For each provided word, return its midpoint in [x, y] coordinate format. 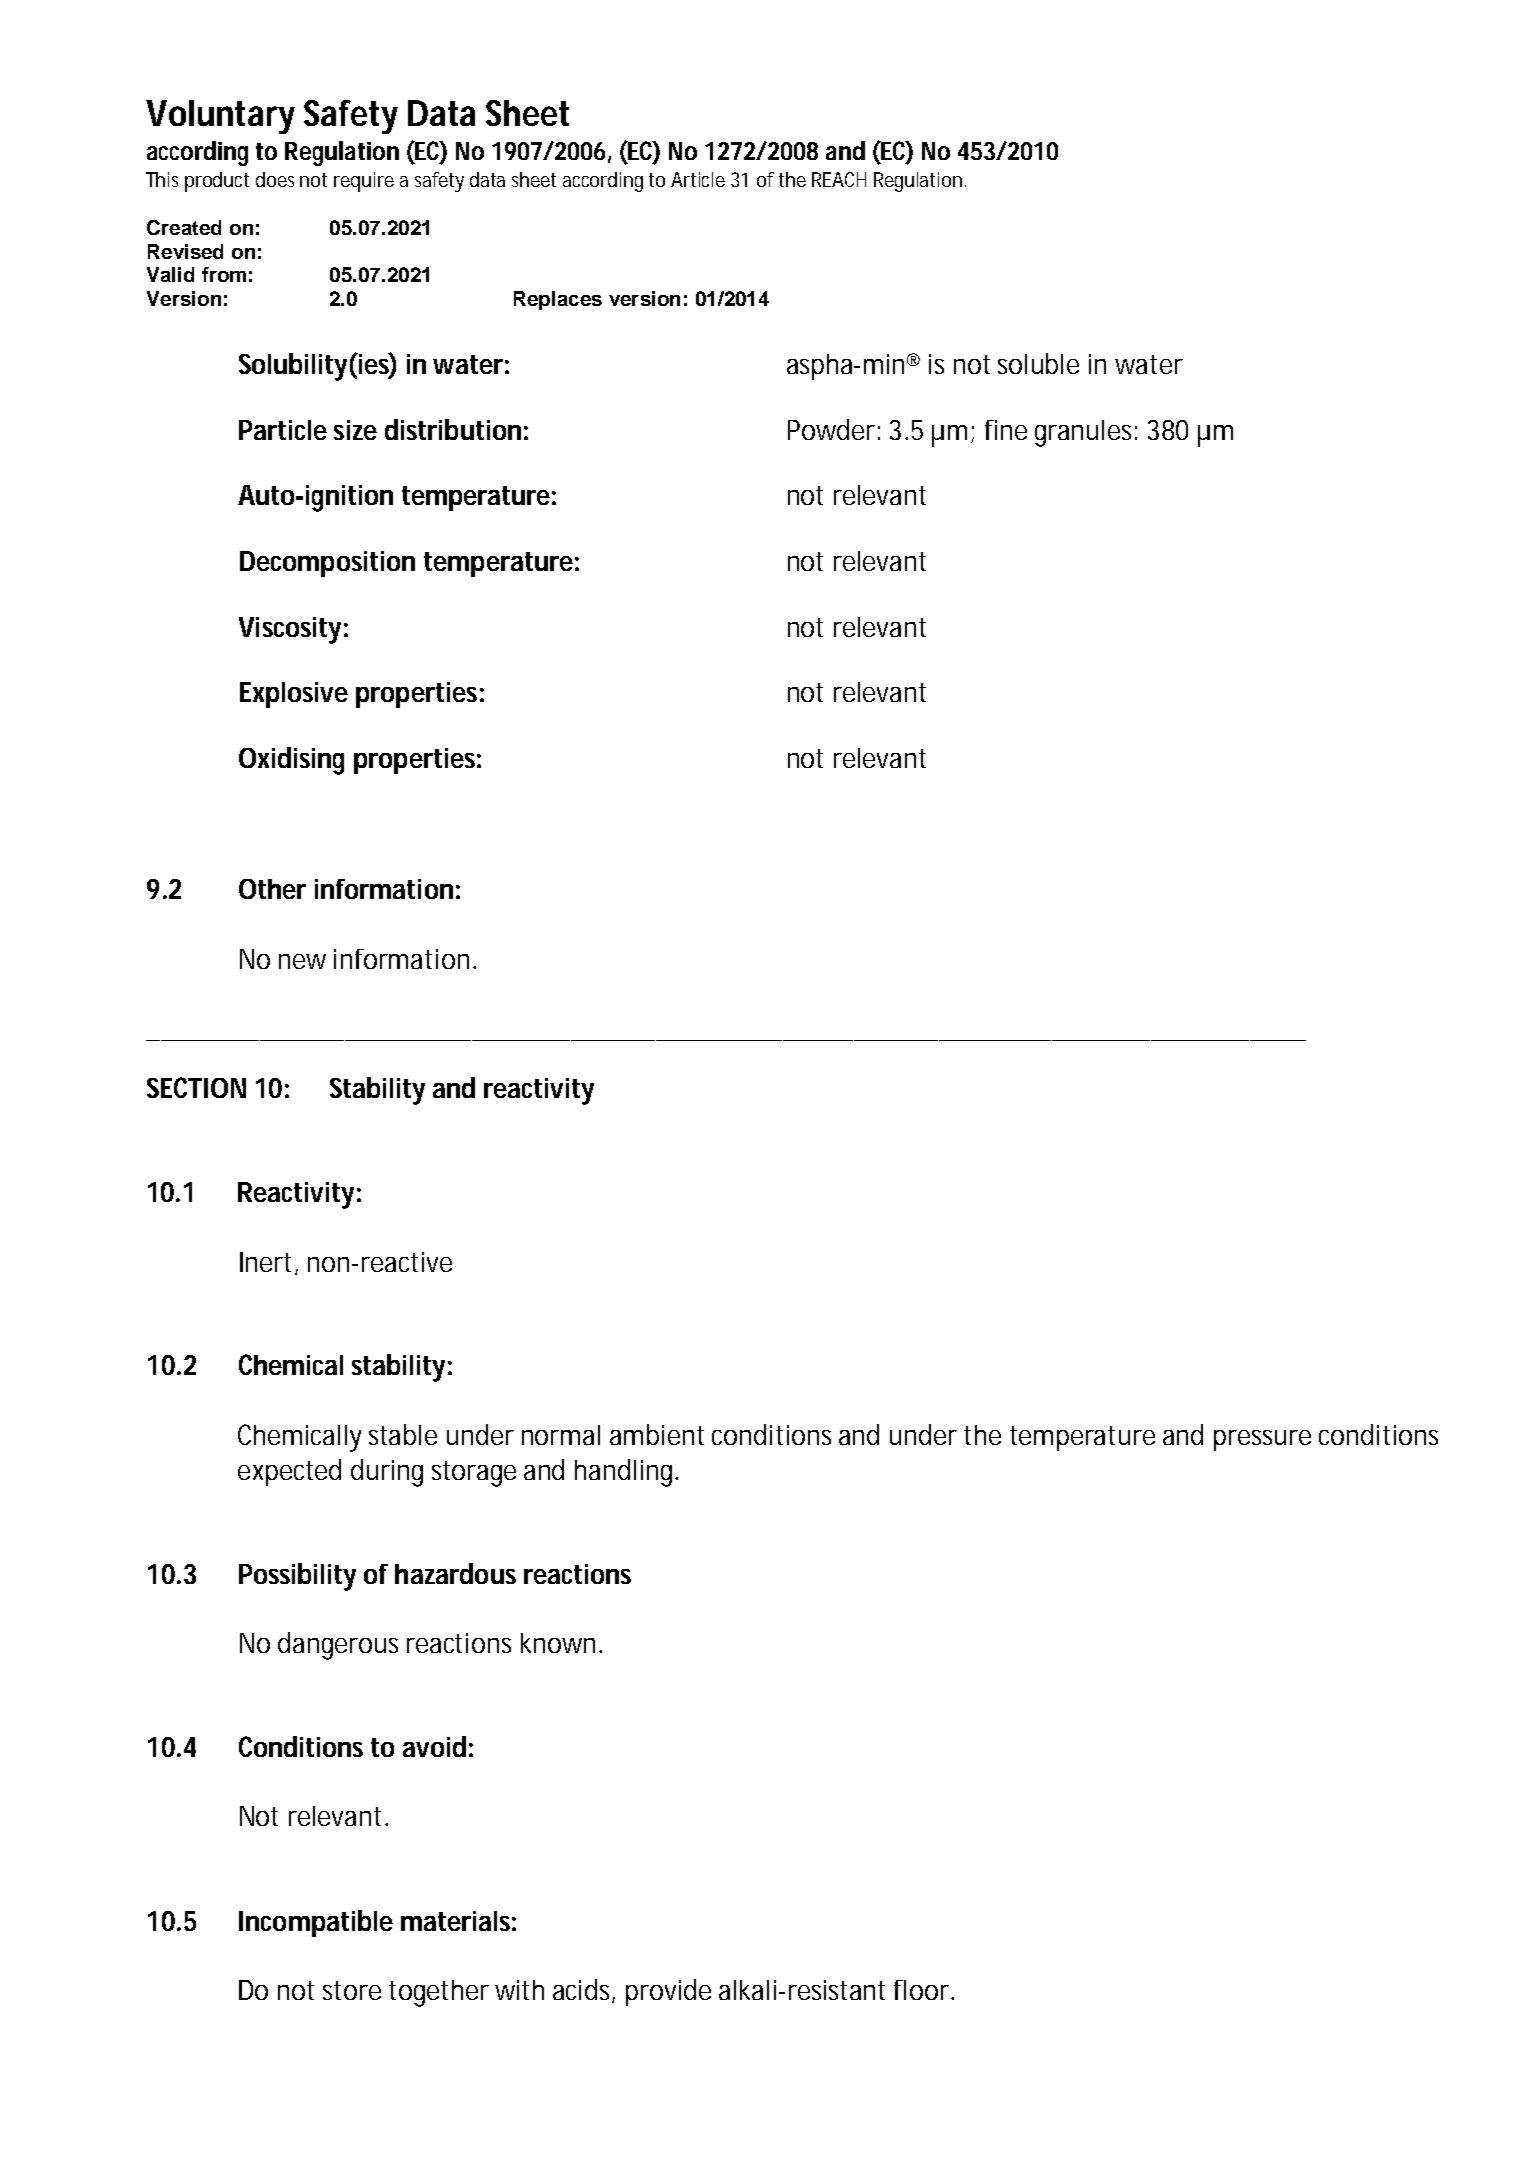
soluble [1038, 363]
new [302, 961]
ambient [657, 1434]
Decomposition [327, 564]
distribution [453, 429]
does [275, 179]
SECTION [196, 1087]
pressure [1262, 1440]
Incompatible [316, 1923]
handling [626, 1473]
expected [289, 1472]
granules [1086, 433]
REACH [839, 179]
